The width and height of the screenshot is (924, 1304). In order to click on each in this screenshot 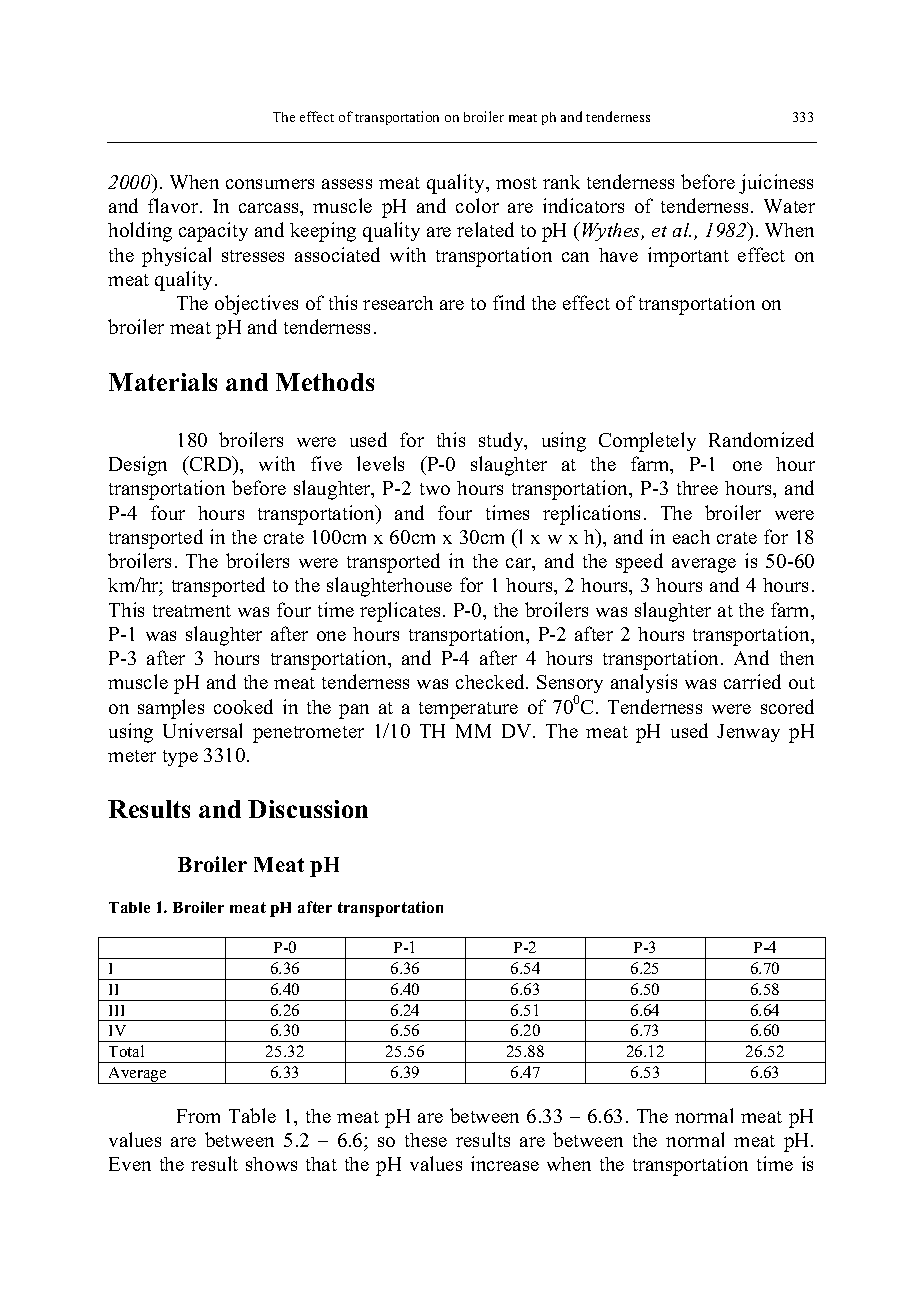, I will do `click(691, 537)`.
